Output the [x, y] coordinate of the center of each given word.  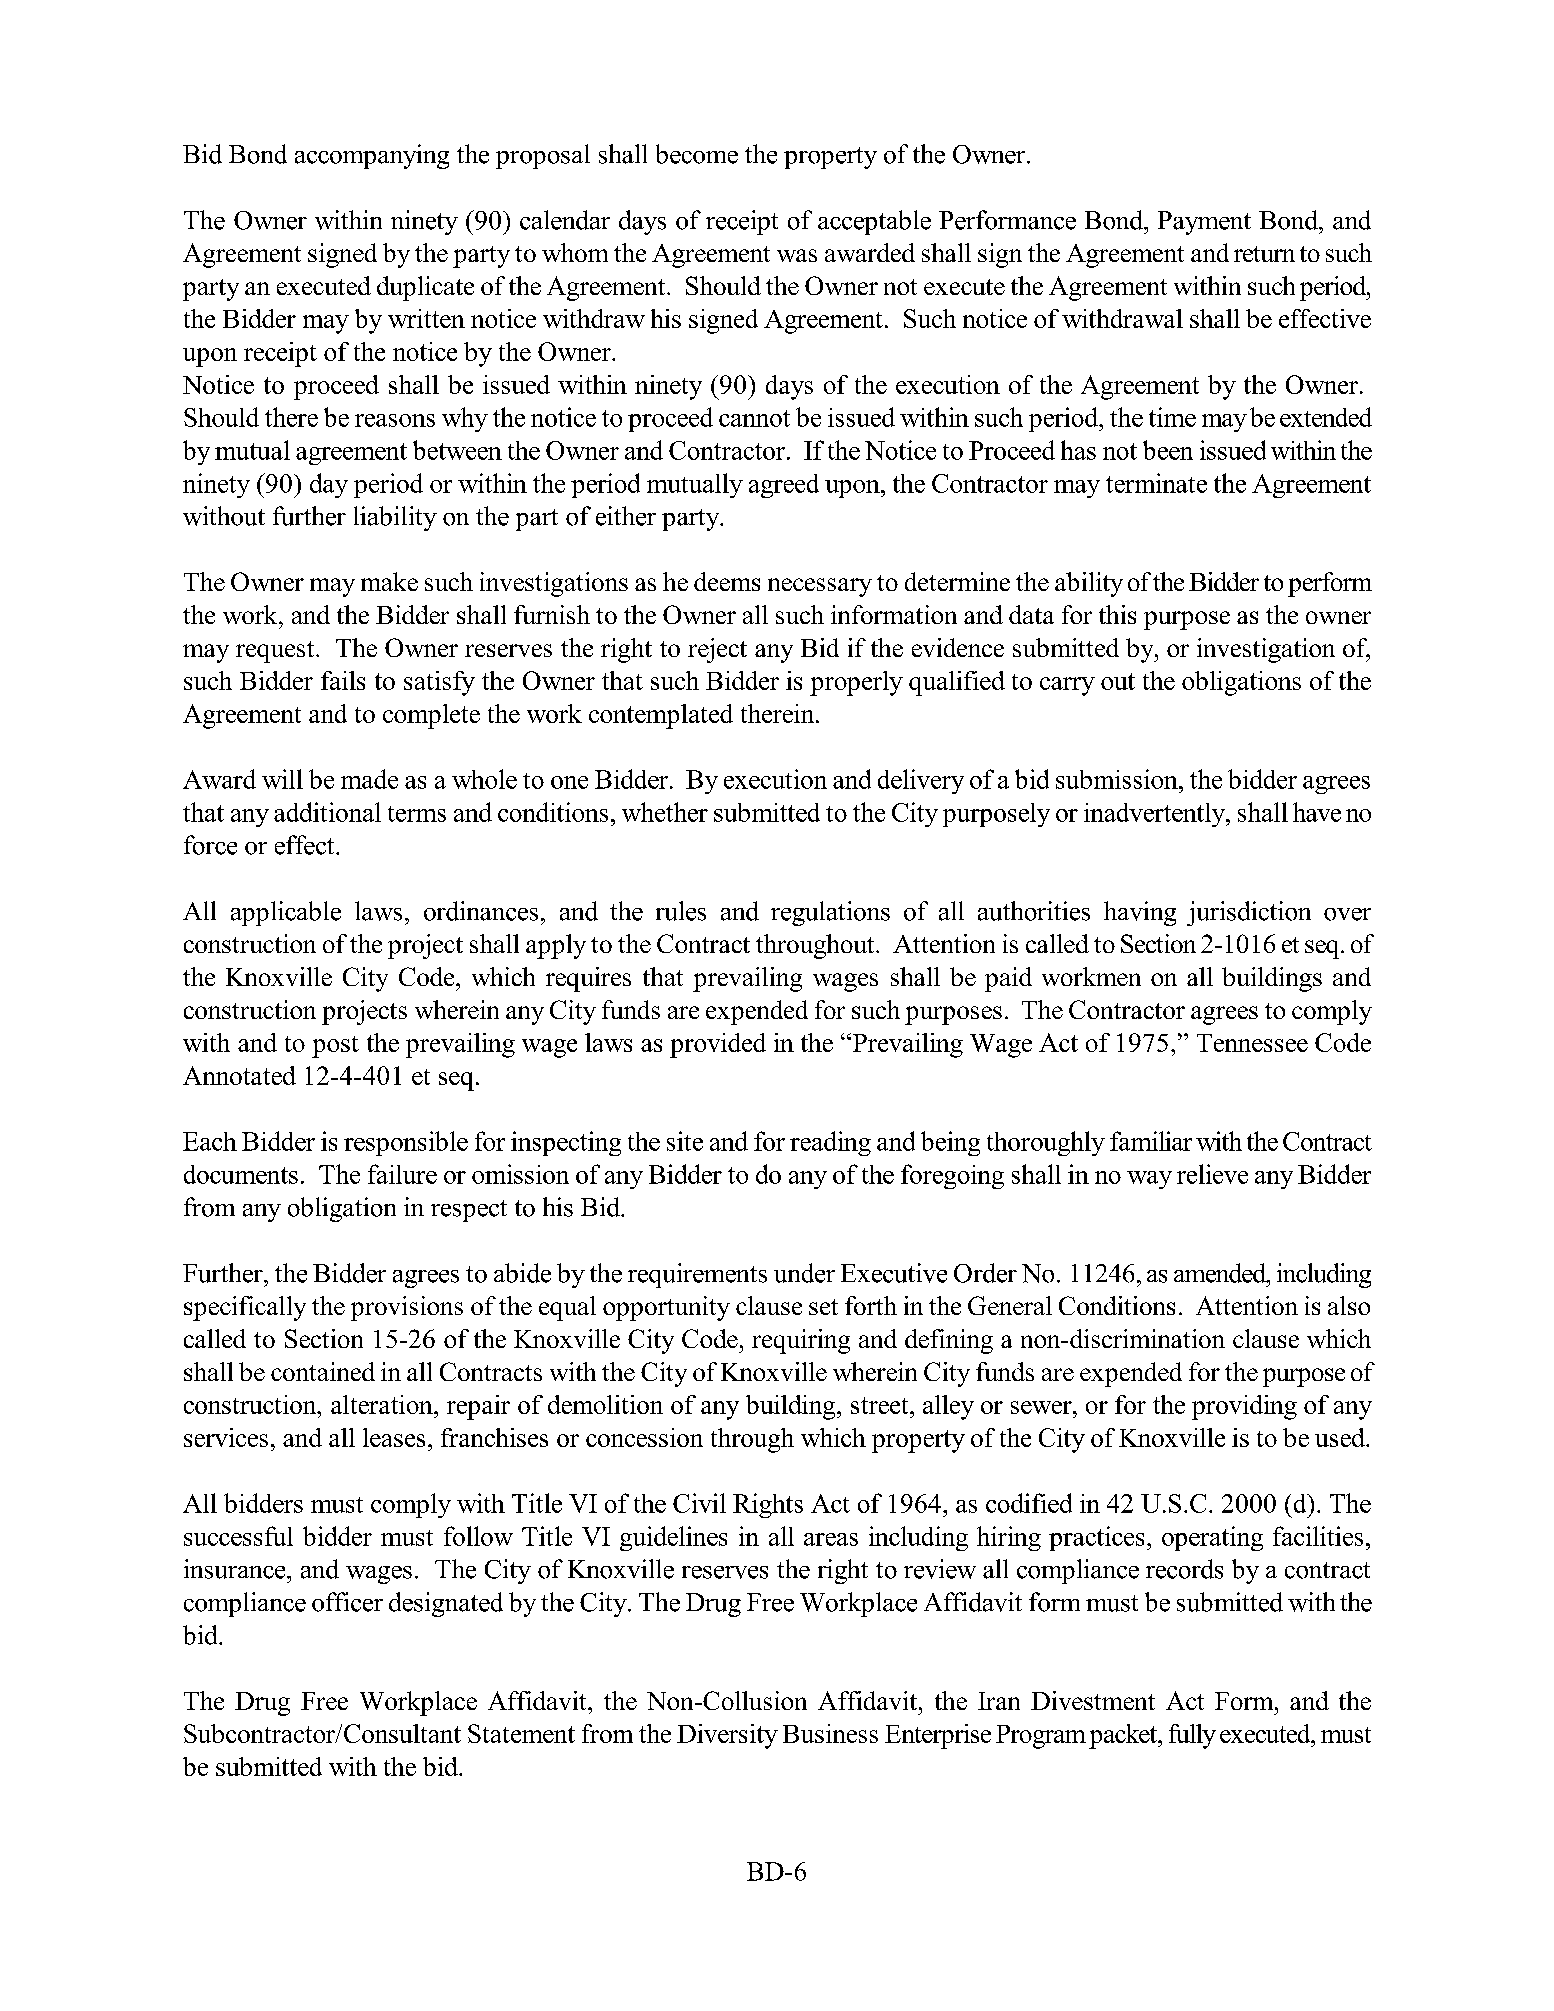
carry [1067, 686]
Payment [1204, 223]
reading [830, 1143]
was [797, 255]
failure [402, 1174]
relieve [1212, 1174]
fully [1192, 1736]
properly [856, 683]
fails [343, 680]
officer [347, 1602]
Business [830, 1733]
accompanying [372, 156]
